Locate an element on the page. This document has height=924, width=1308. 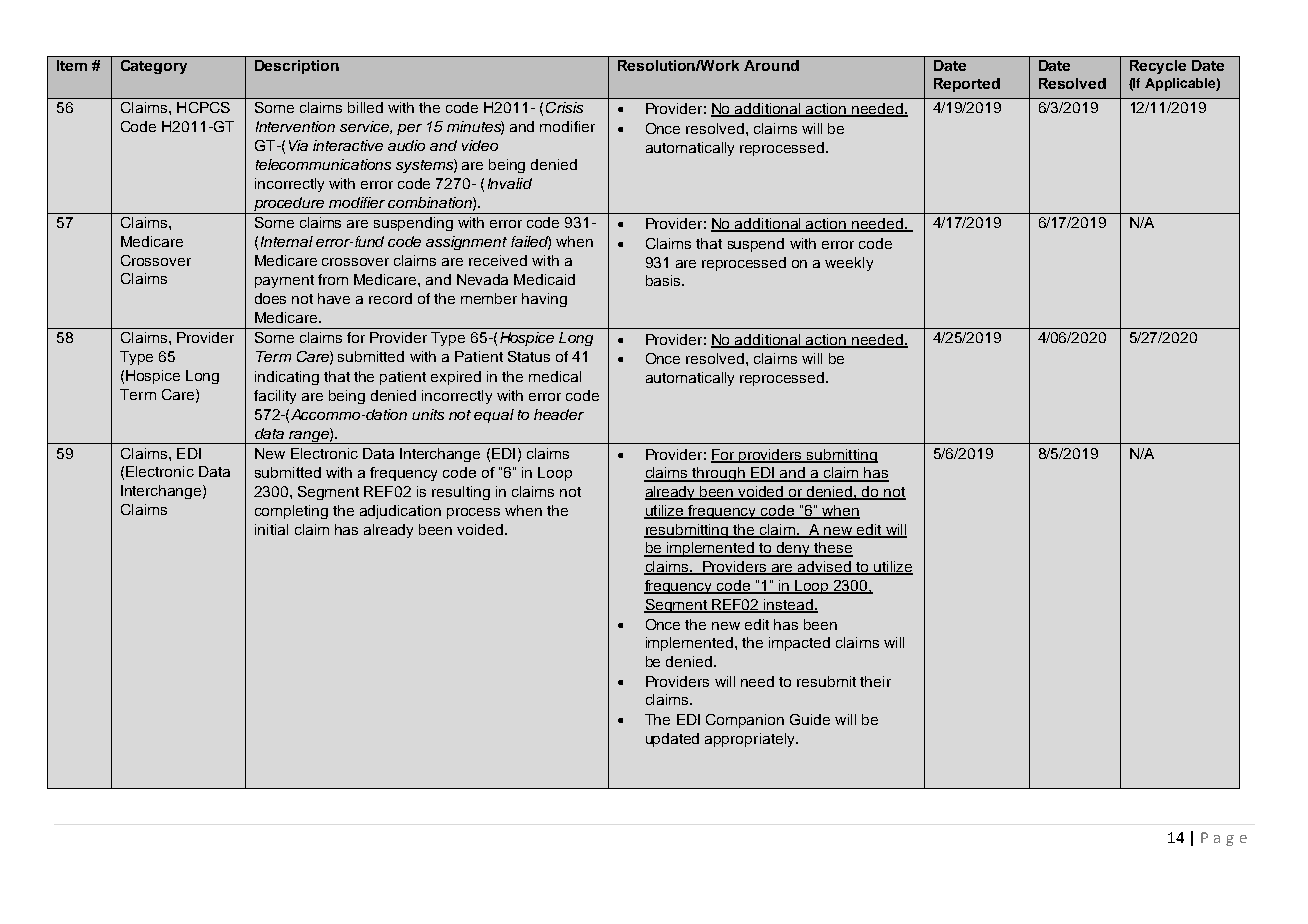
Item is located at coordinates (72, 65).
